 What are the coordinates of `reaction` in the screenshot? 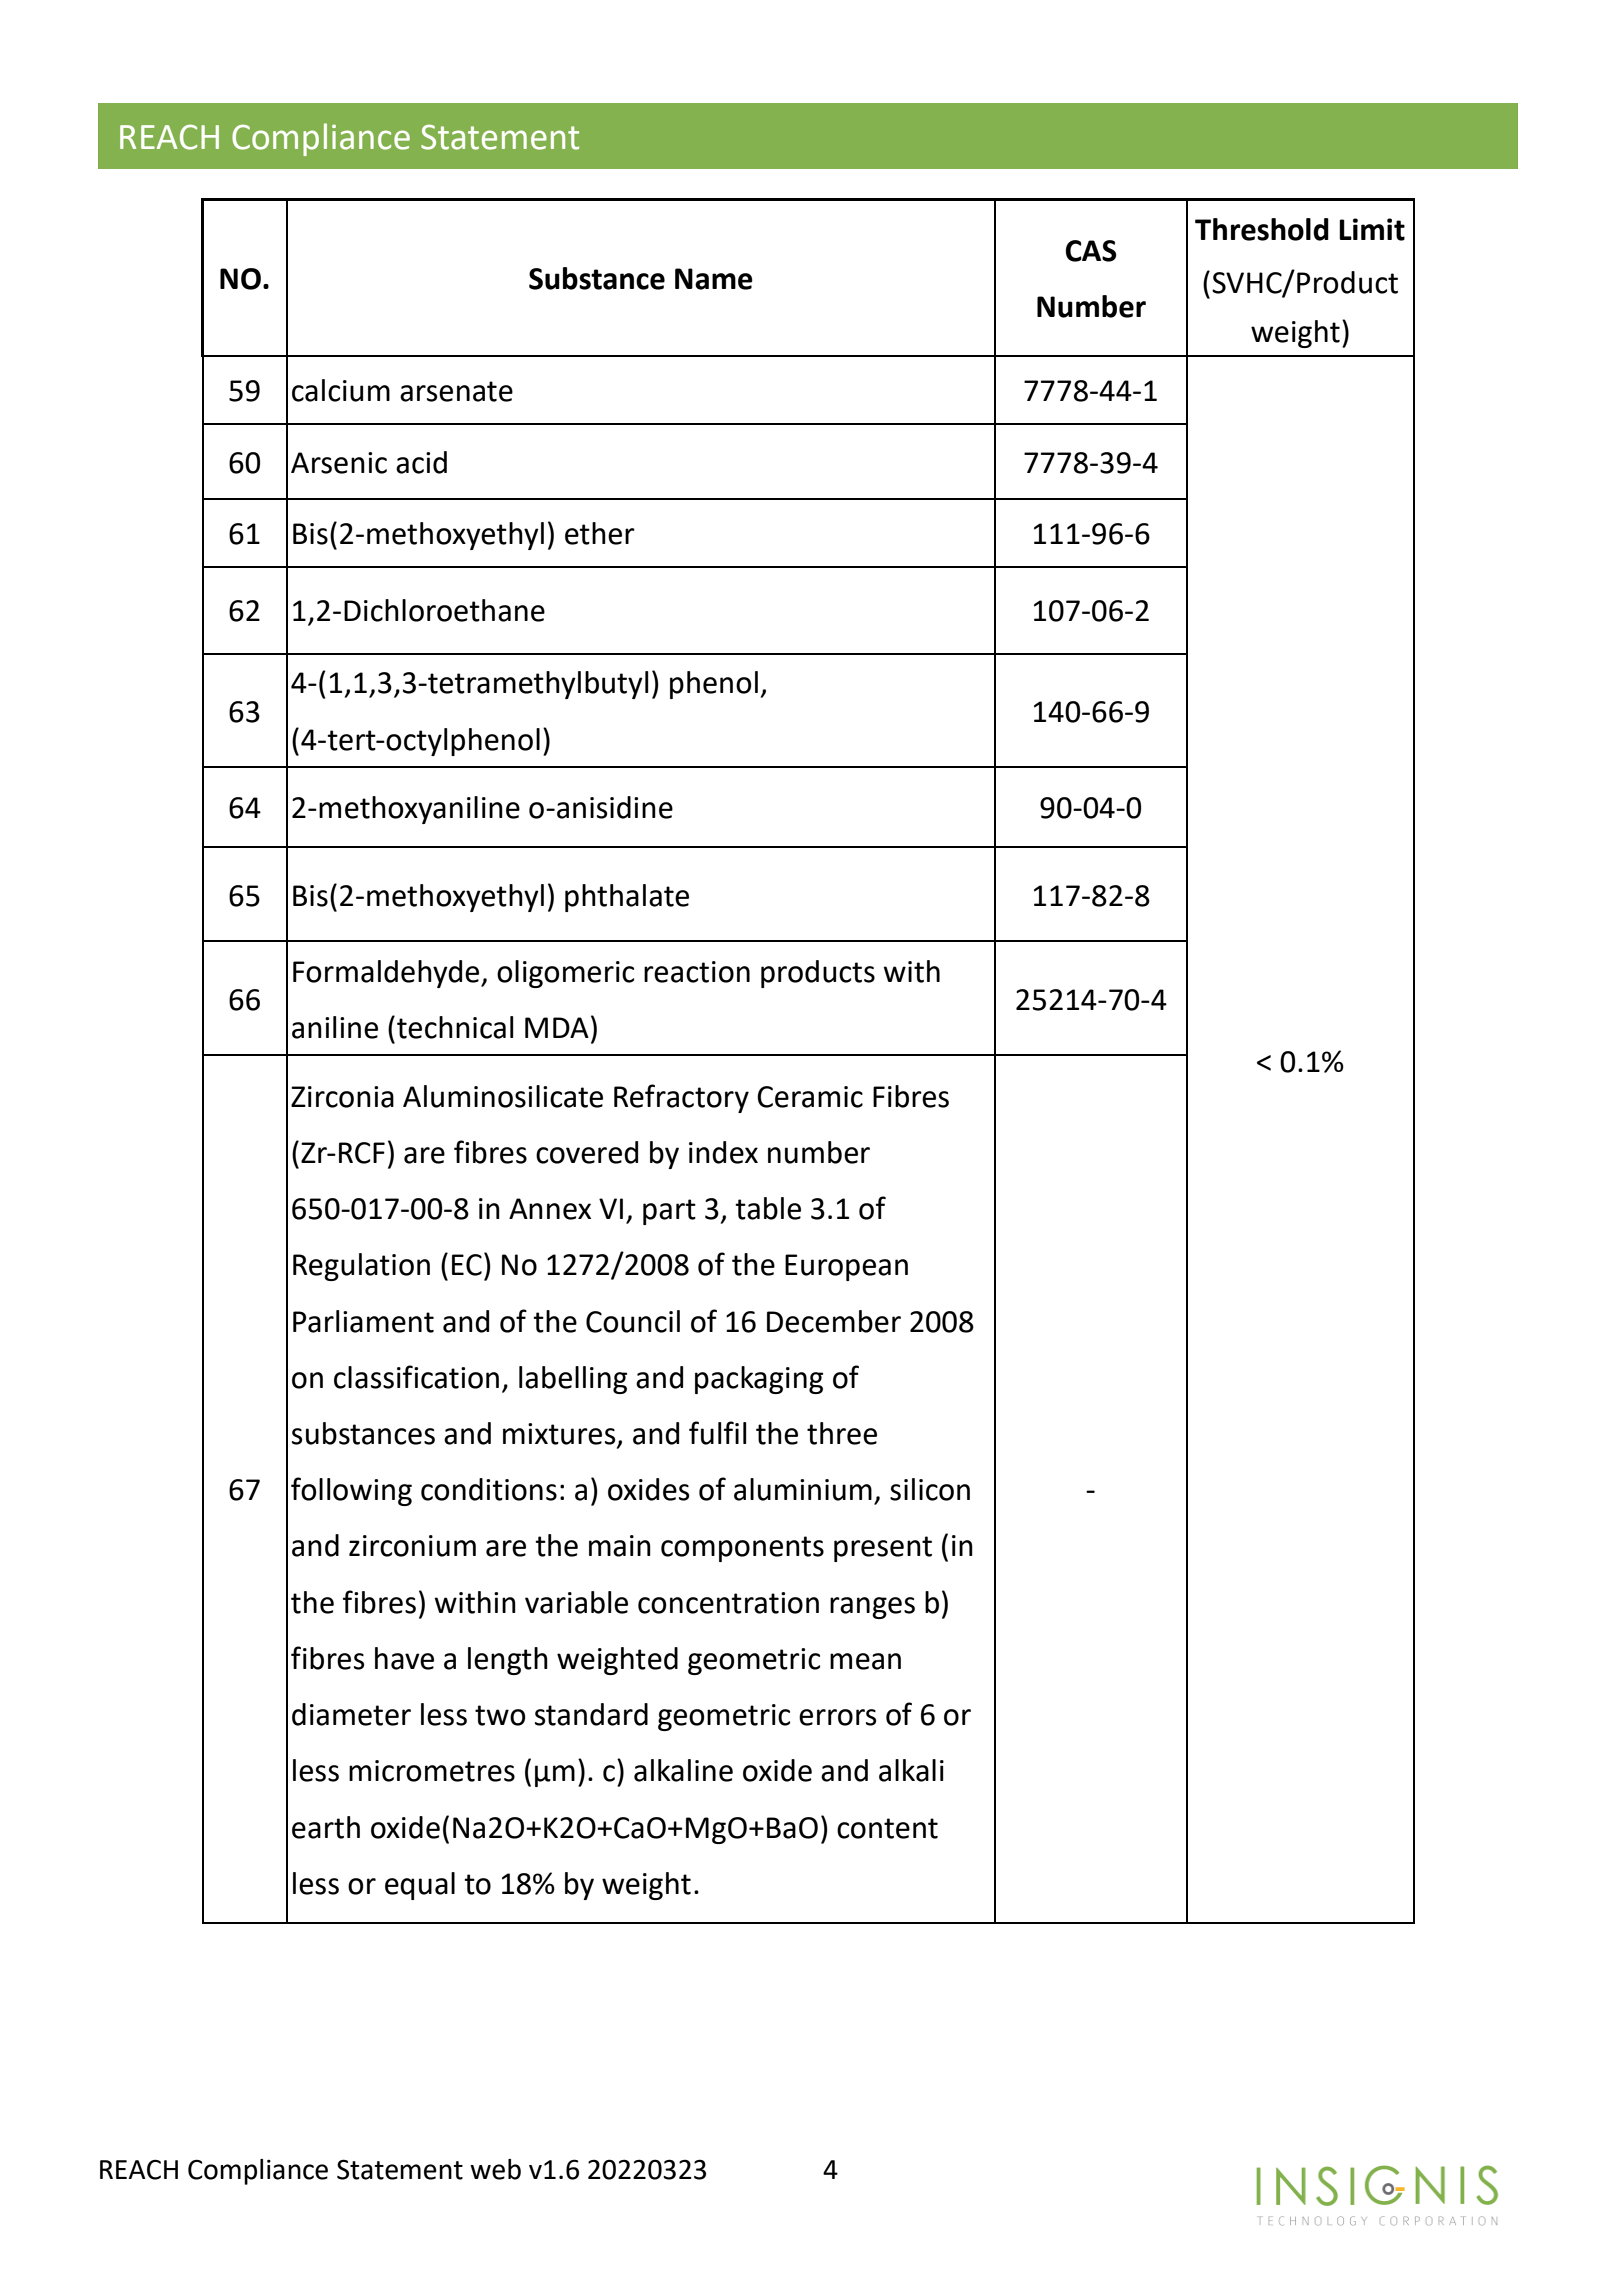 It's located at (697, 972).
